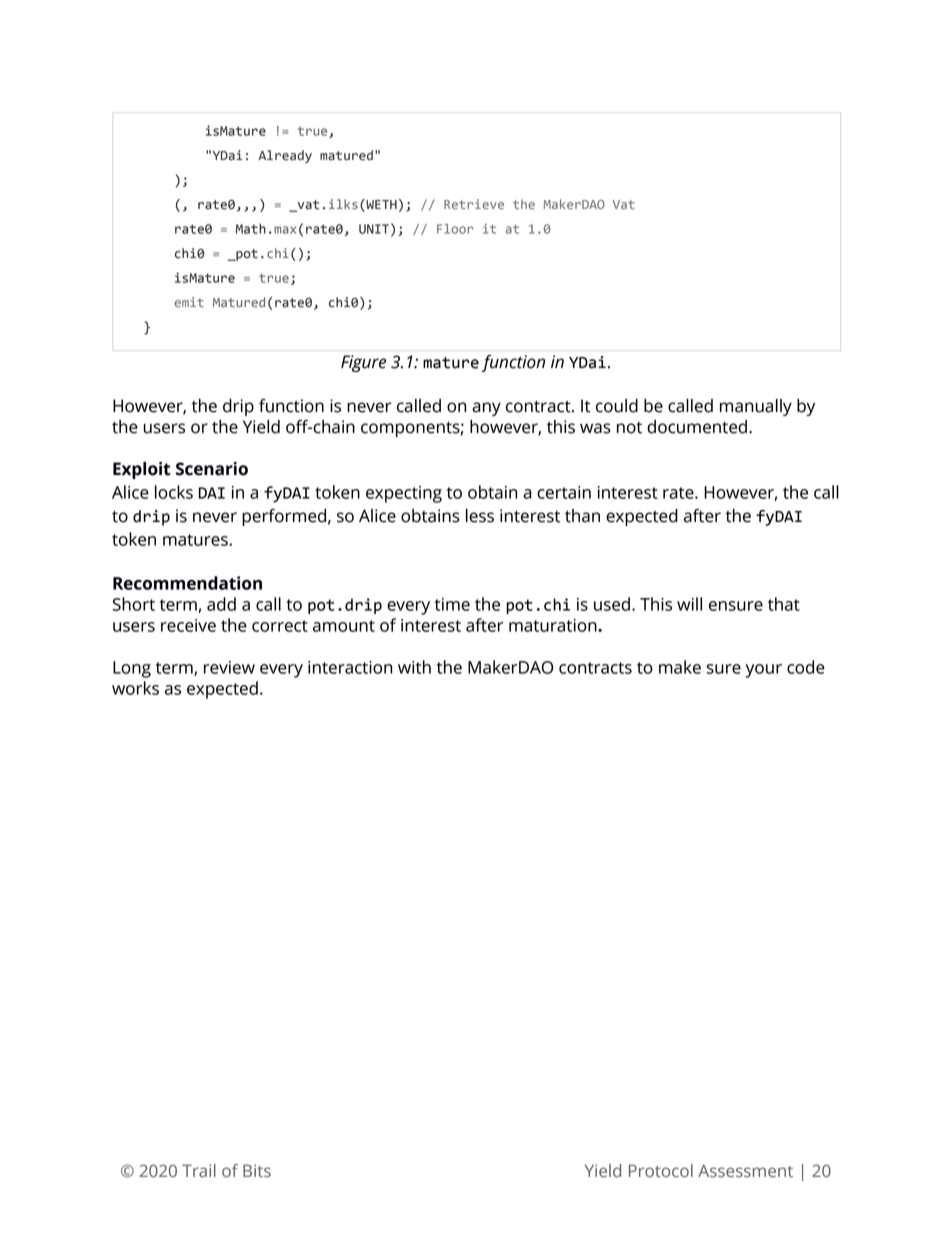 Image resolution: width=952 pixels, height=1233 pixels. Describe the element at coordinates (455, 229) in the document. I see `Floor` at that location.
